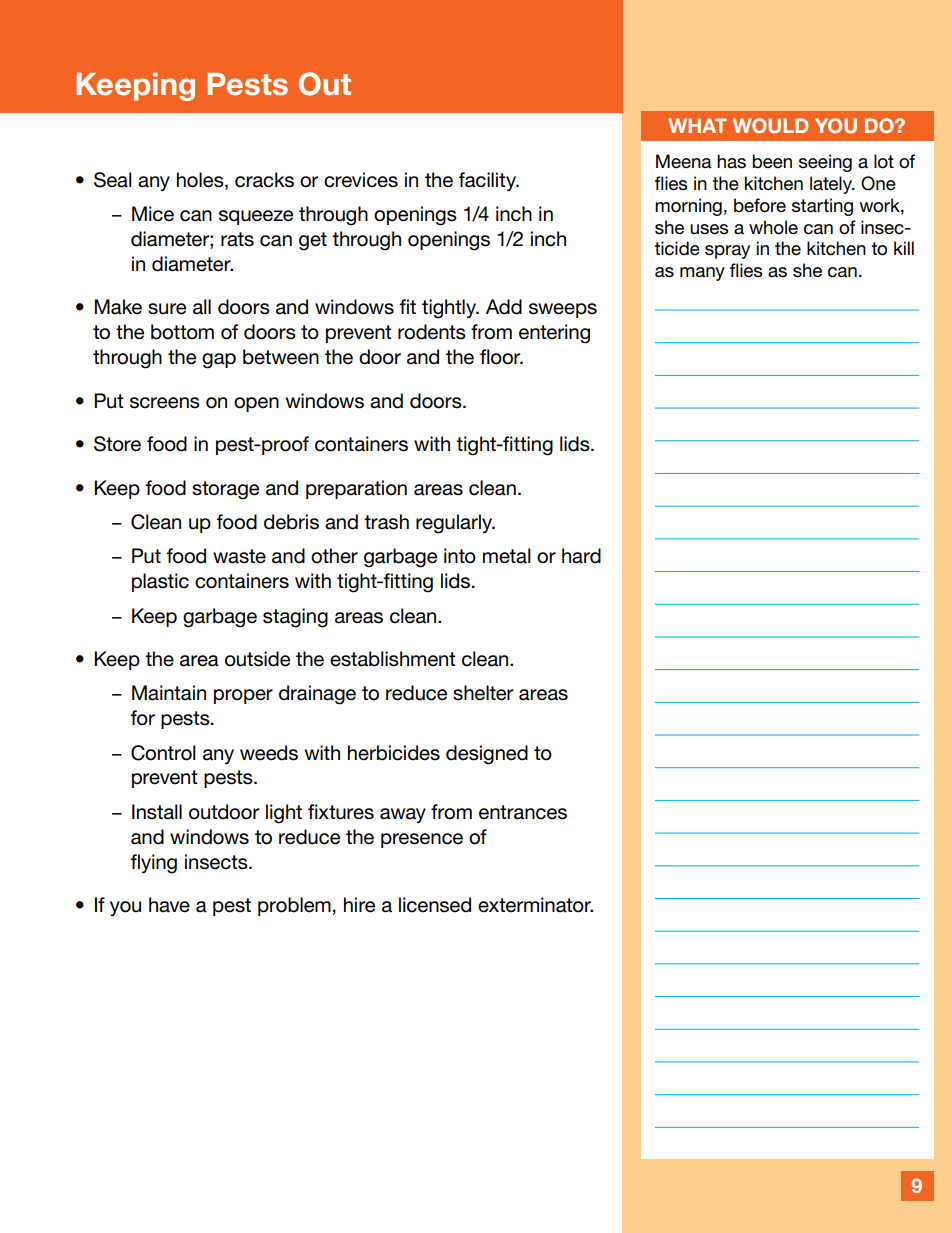 This screenshot has height=1233, width=952. I want to click on cracks, so click(264, 180).
